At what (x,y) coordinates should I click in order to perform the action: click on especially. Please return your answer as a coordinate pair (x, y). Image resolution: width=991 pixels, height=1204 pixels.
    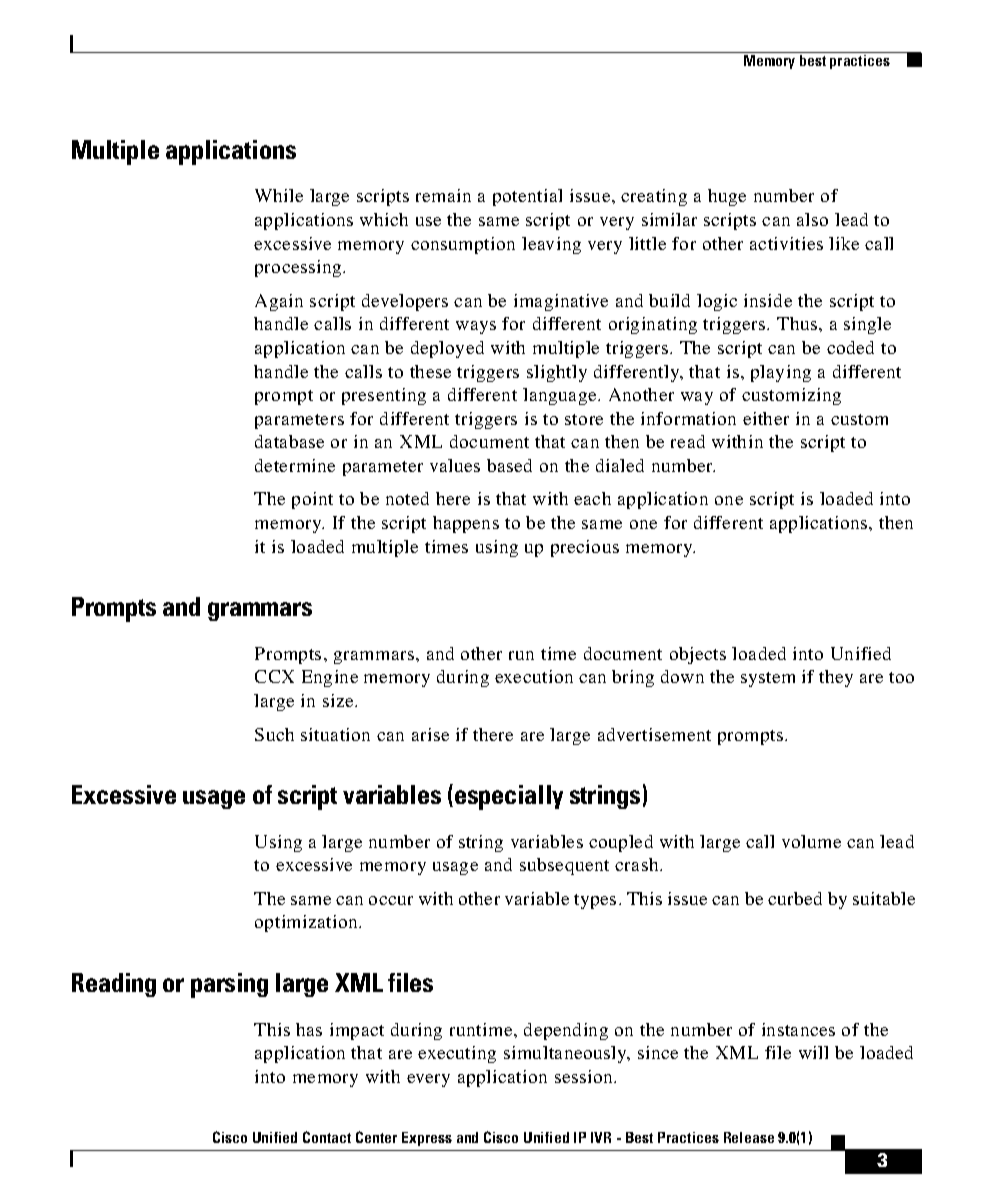
    Looking at the image, I should click on (509, 797).
